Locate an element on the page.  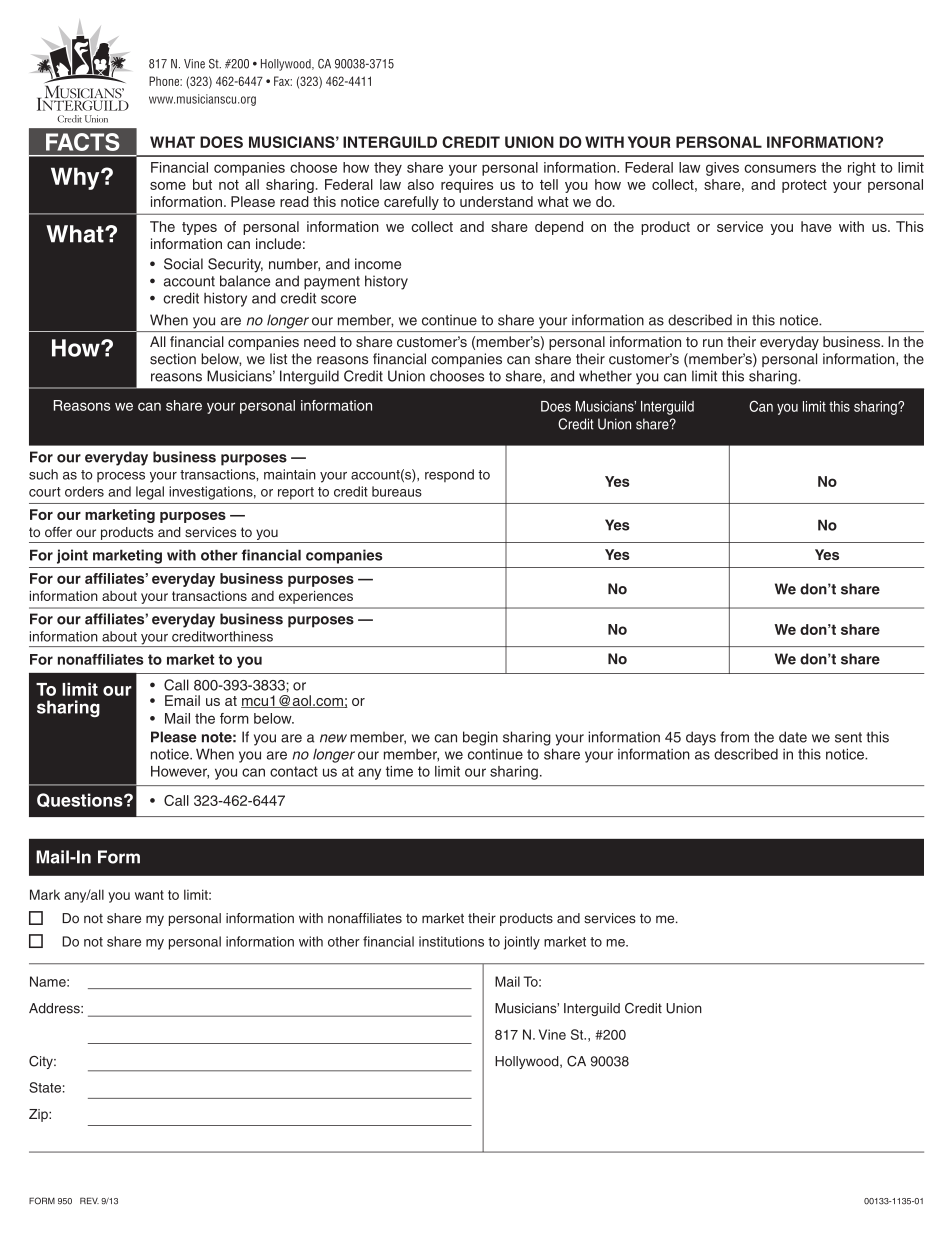
institutions is located at coordinates (451, 941).
